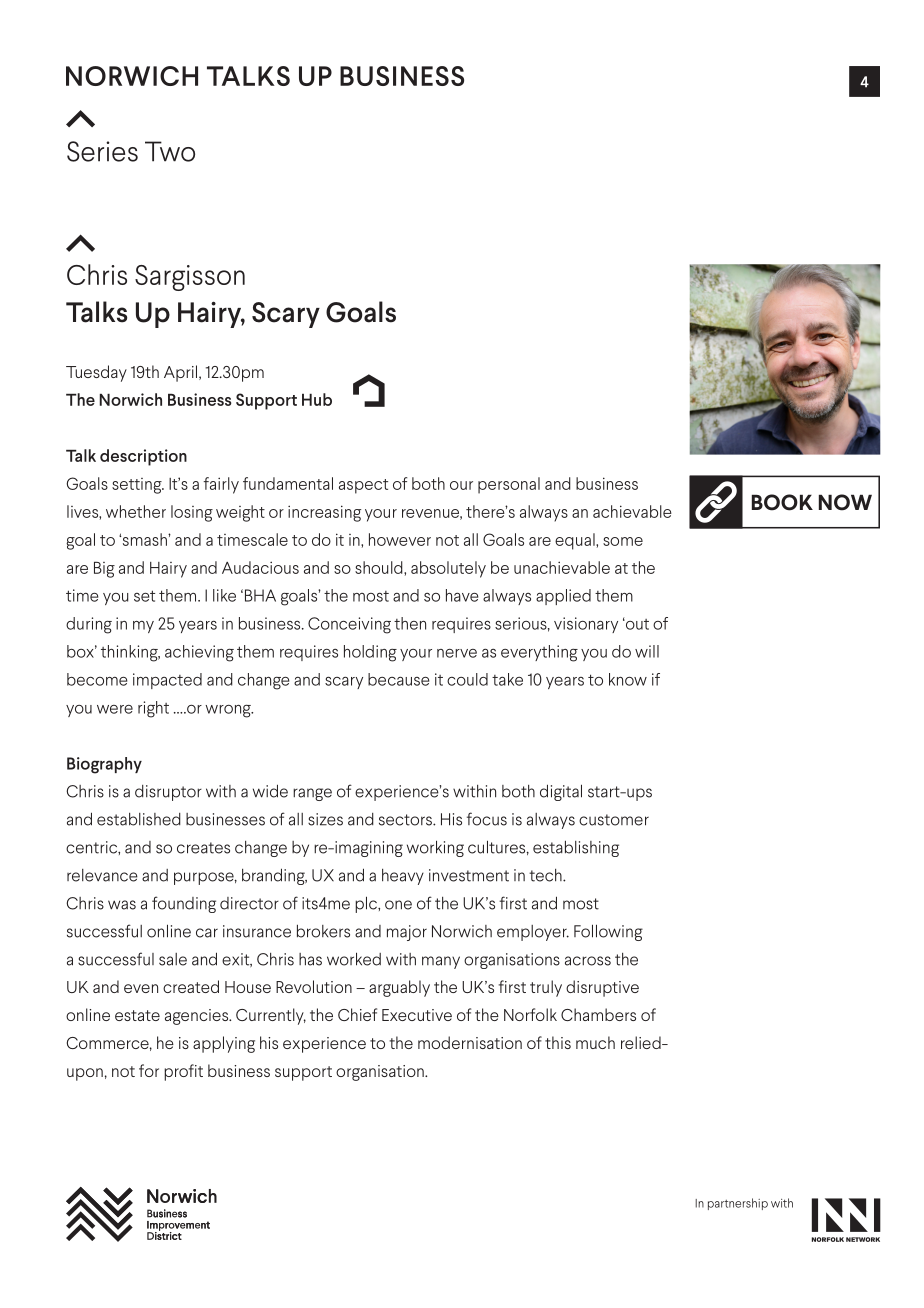 The height and width of the screenshot is (1308, 924). What do you see at coordinates (782, 502) in the screenshot?
I see `BOOK` at bounding box center [782, 502].
